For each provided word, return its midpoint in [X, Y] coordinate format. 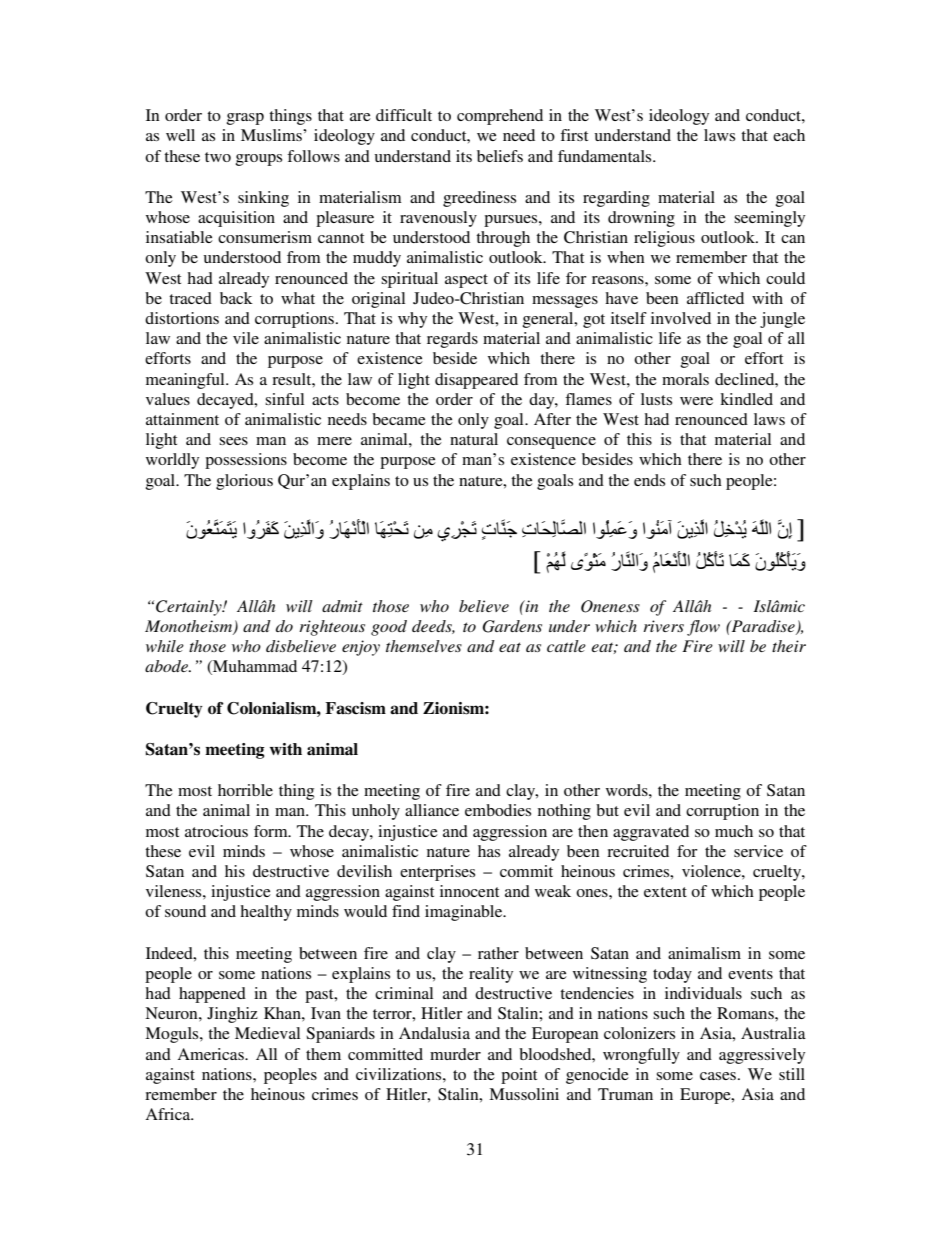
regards [452, 340]
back [236, 298]
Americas [211, 1054]
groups [258, 160]
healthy [266, 913]
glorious [244, 482]
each [789, 135]
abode [167, 666]
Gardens [512, 626]
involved [681, 318]
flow [703, 628]
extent [665, 892]
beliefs [500, 156]
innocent [469, 891]
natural [474, 439]
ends [649, 480]
